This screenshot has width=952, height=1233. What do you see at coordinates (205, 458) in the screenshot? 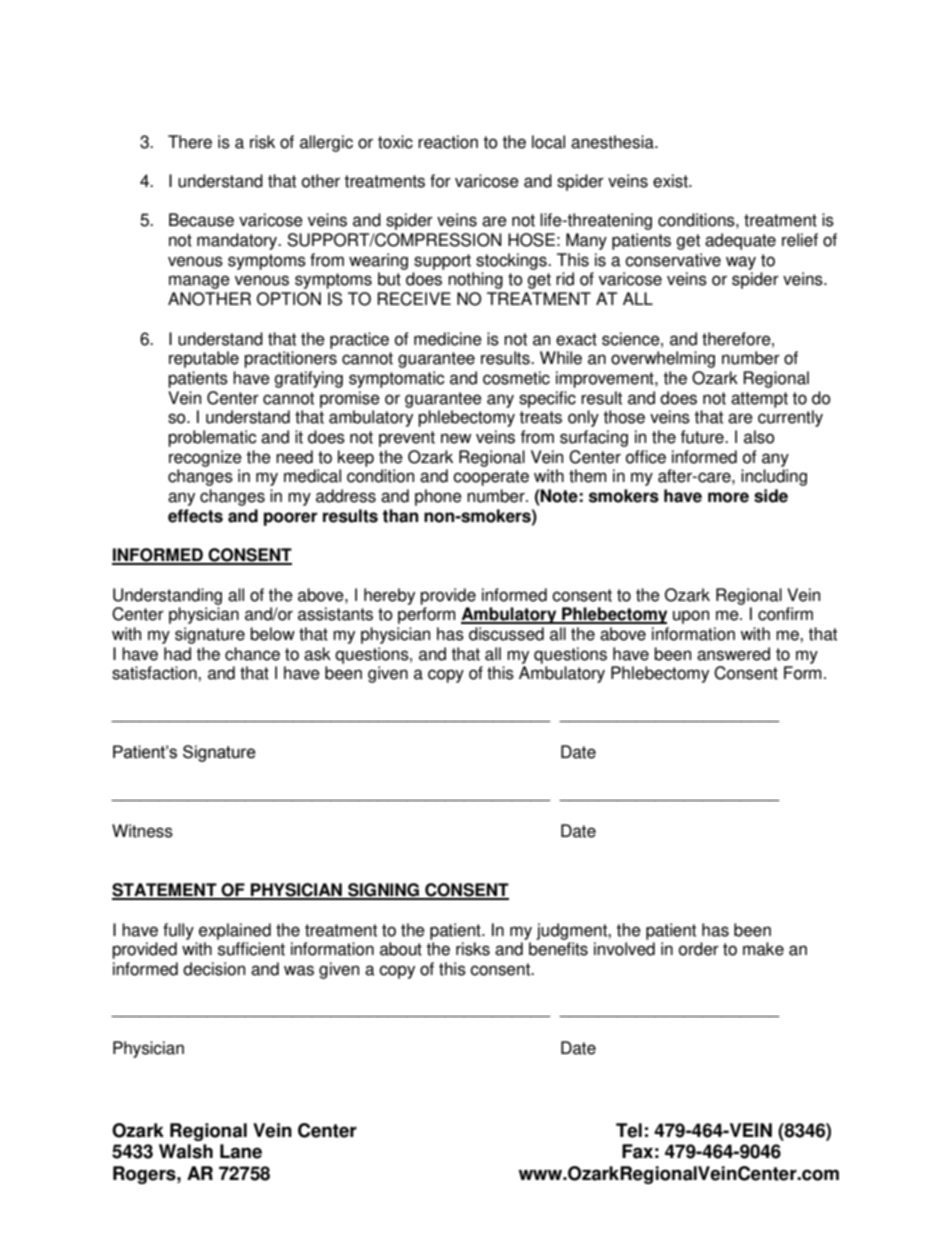
I see `recognize` at bounding box center [205, 458].
